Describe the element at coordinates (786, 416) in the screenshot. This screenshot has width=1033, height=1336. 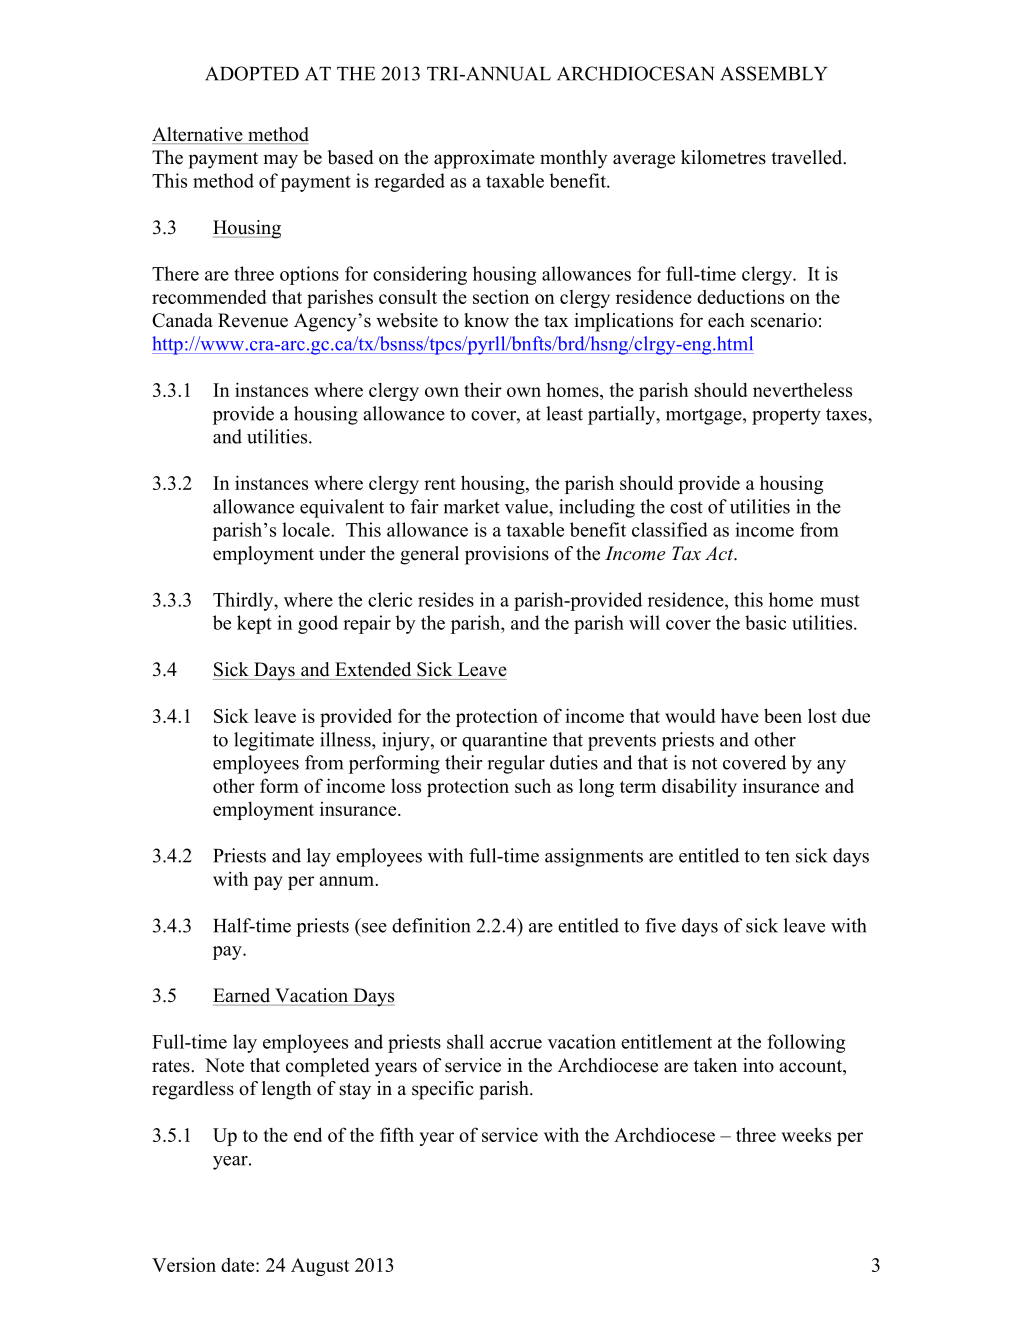
I see `property` at that location.
